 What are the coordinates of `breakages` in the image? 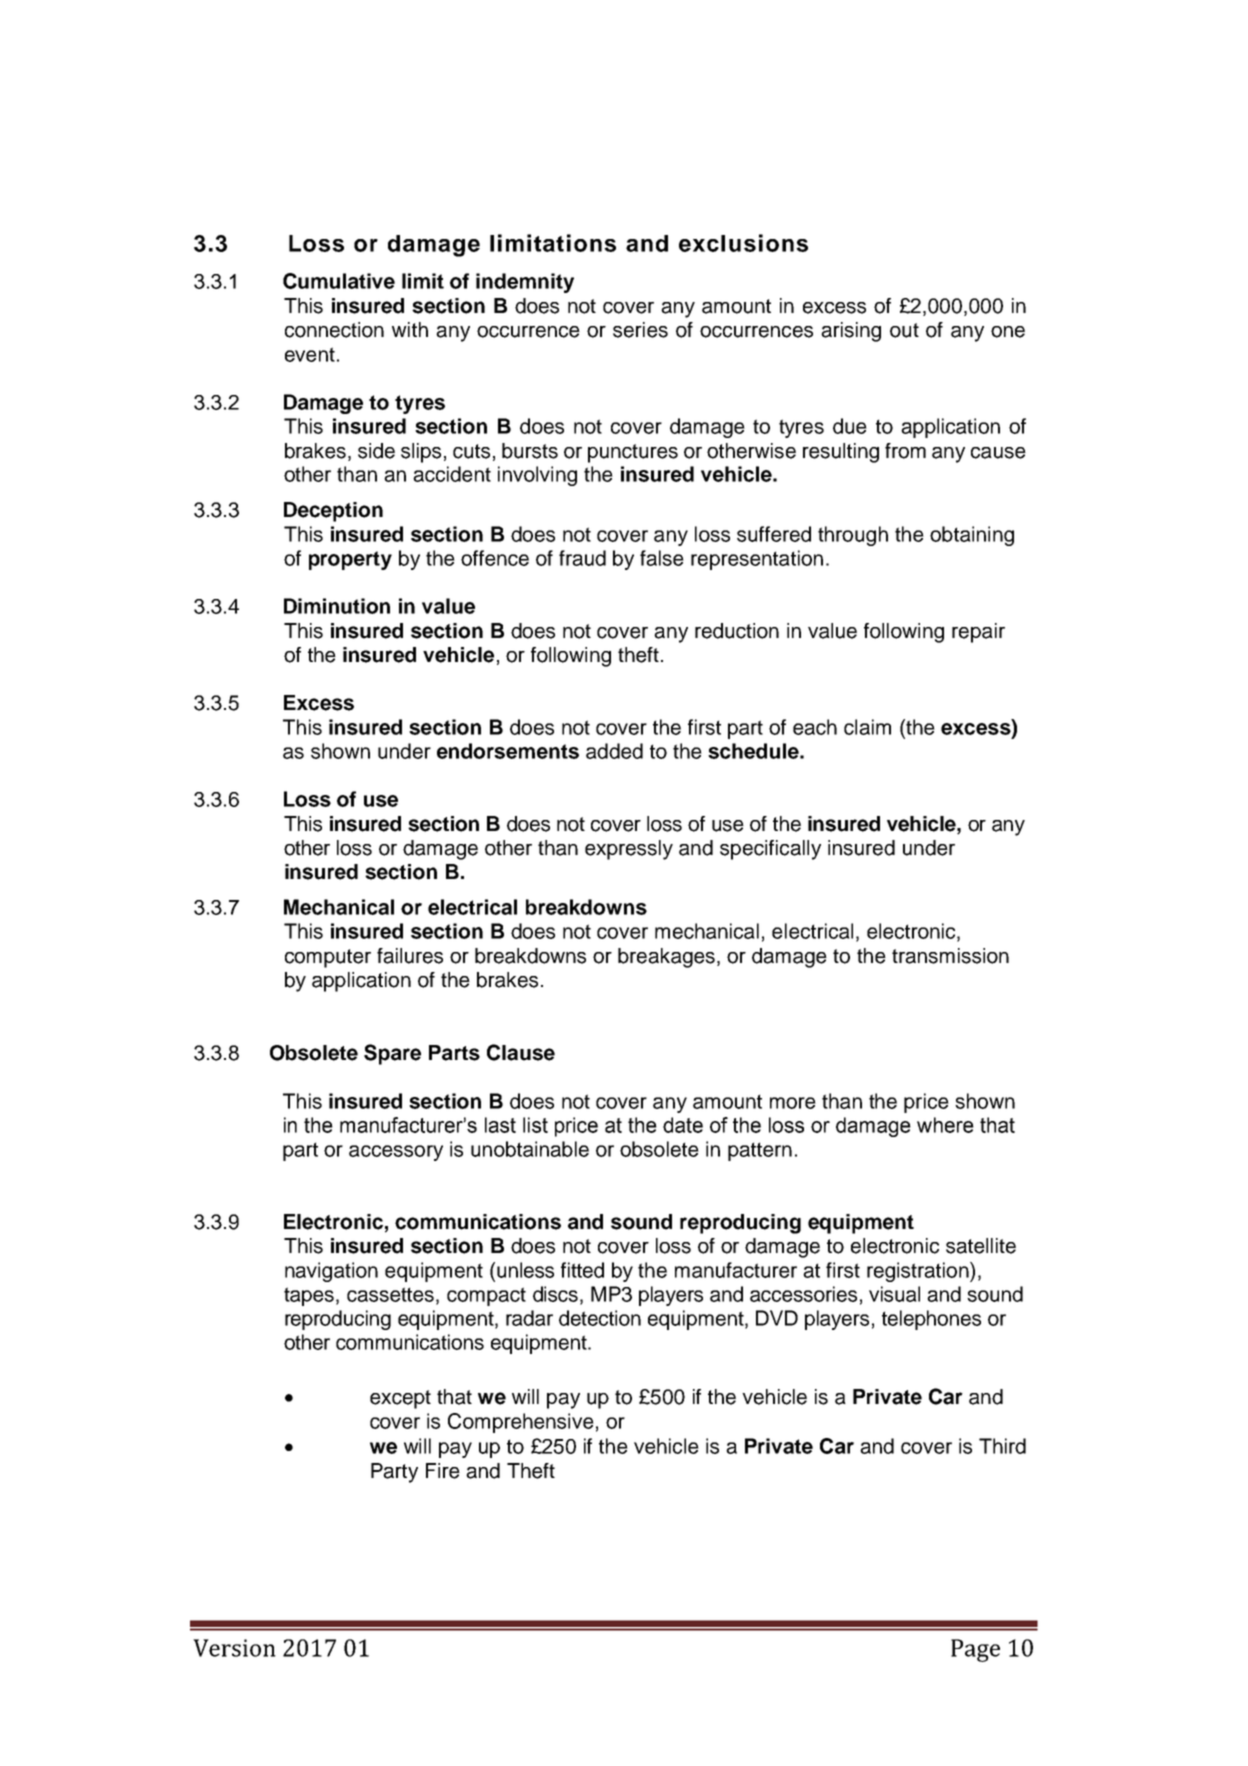 It's located at (666, 958).
